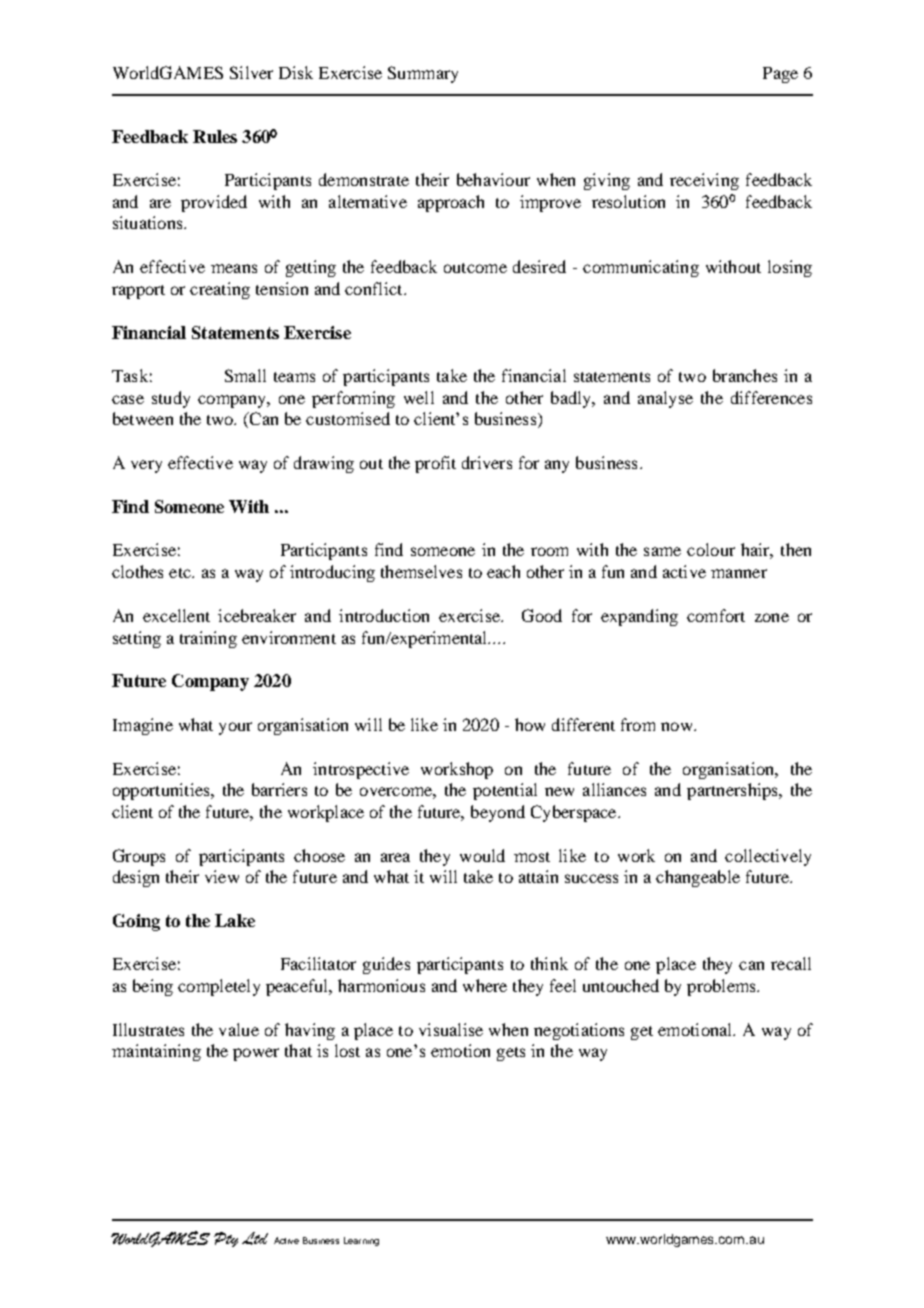  I want to click on Summary, so click(423, 74).
